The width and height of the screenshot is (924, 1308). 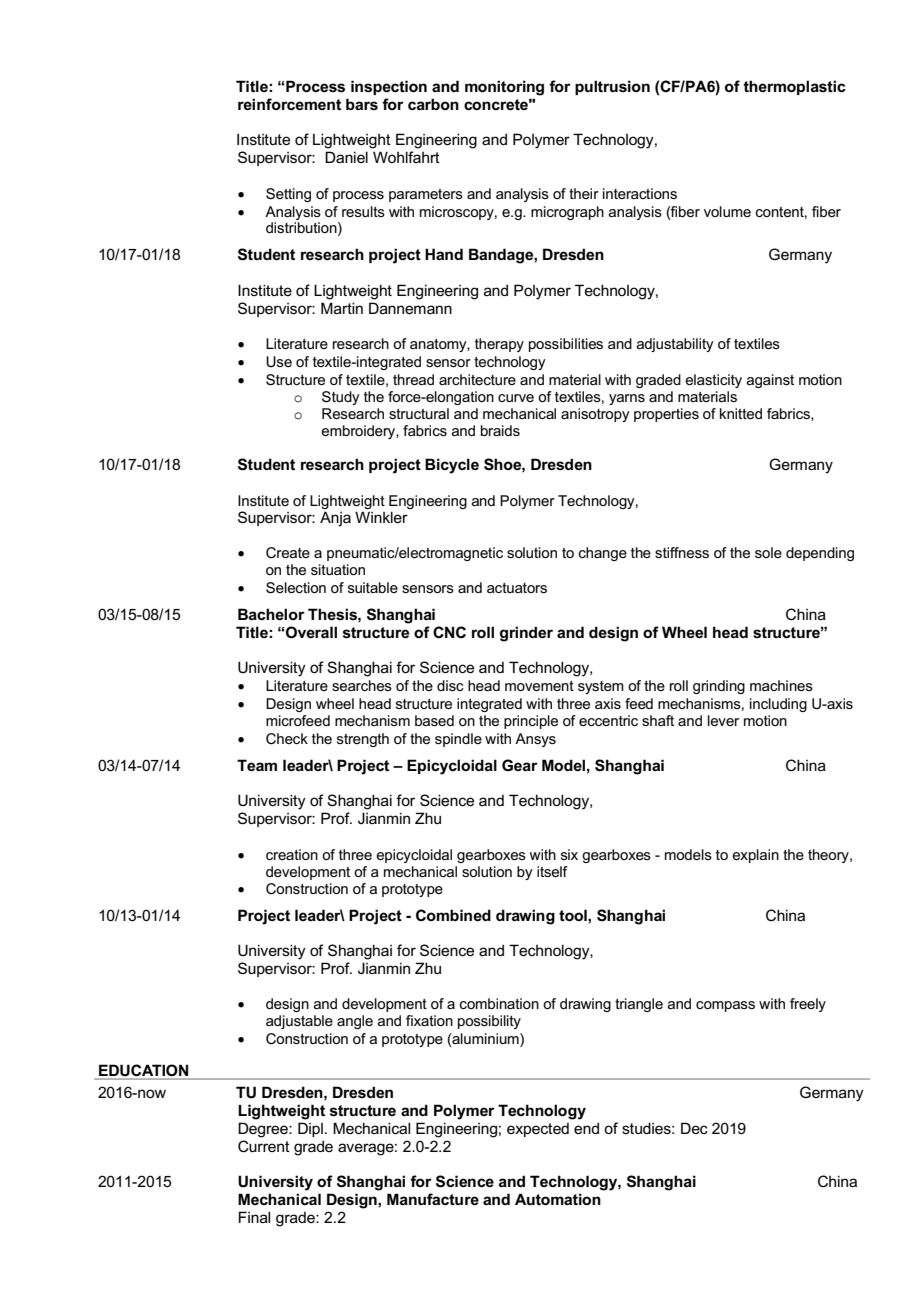 I want to click on Final, so click(x=254, y=1217).
